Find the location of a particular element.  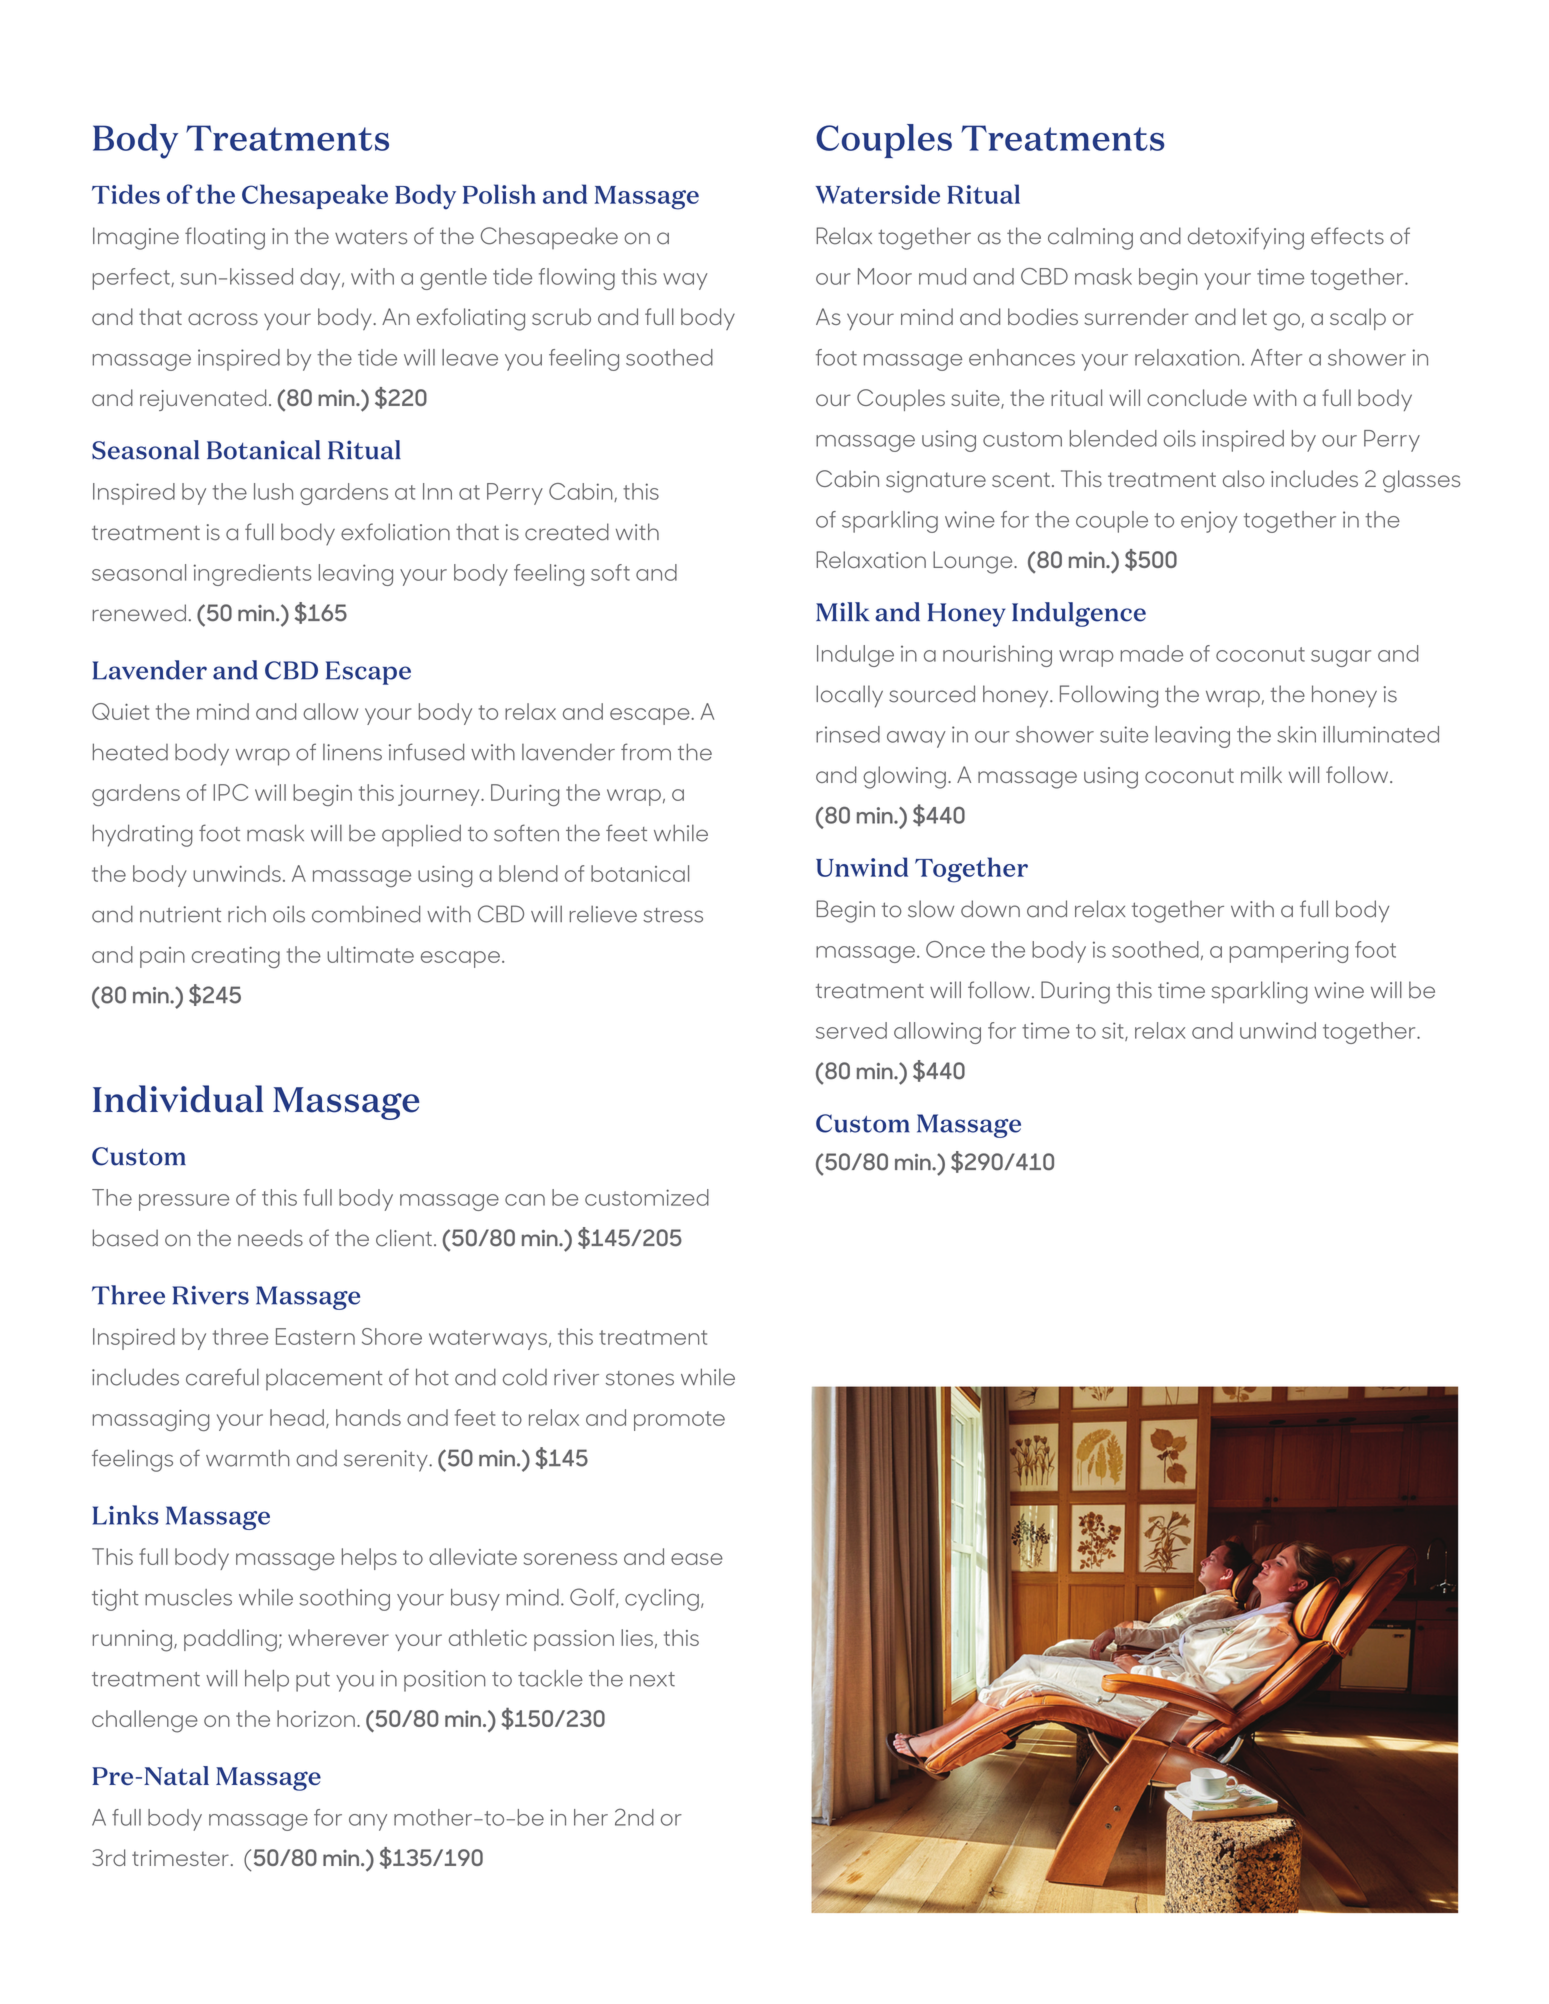

next is located at coordinates (652, 1679).
